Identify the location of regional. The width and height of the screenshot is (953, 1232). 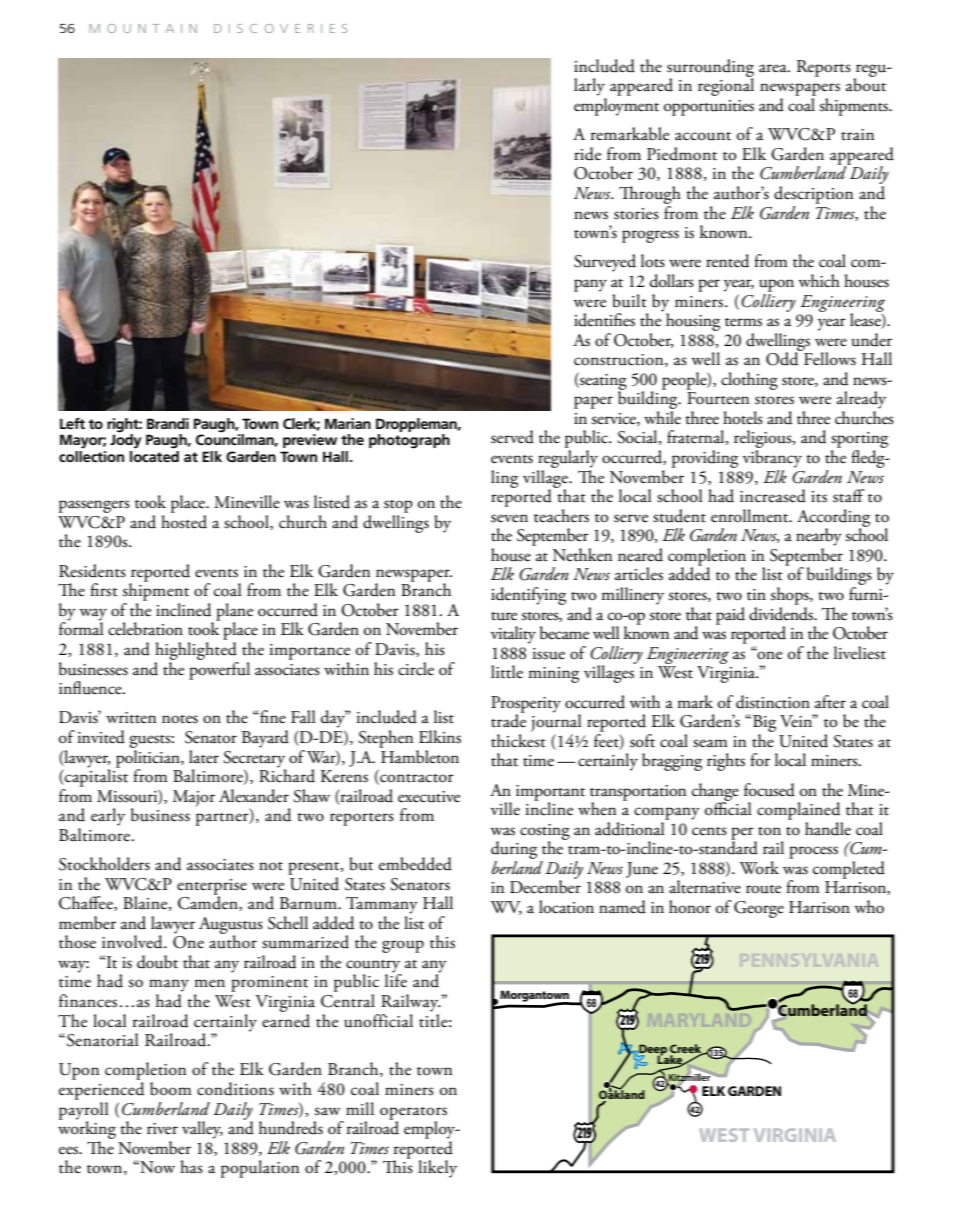
(726, 86).
